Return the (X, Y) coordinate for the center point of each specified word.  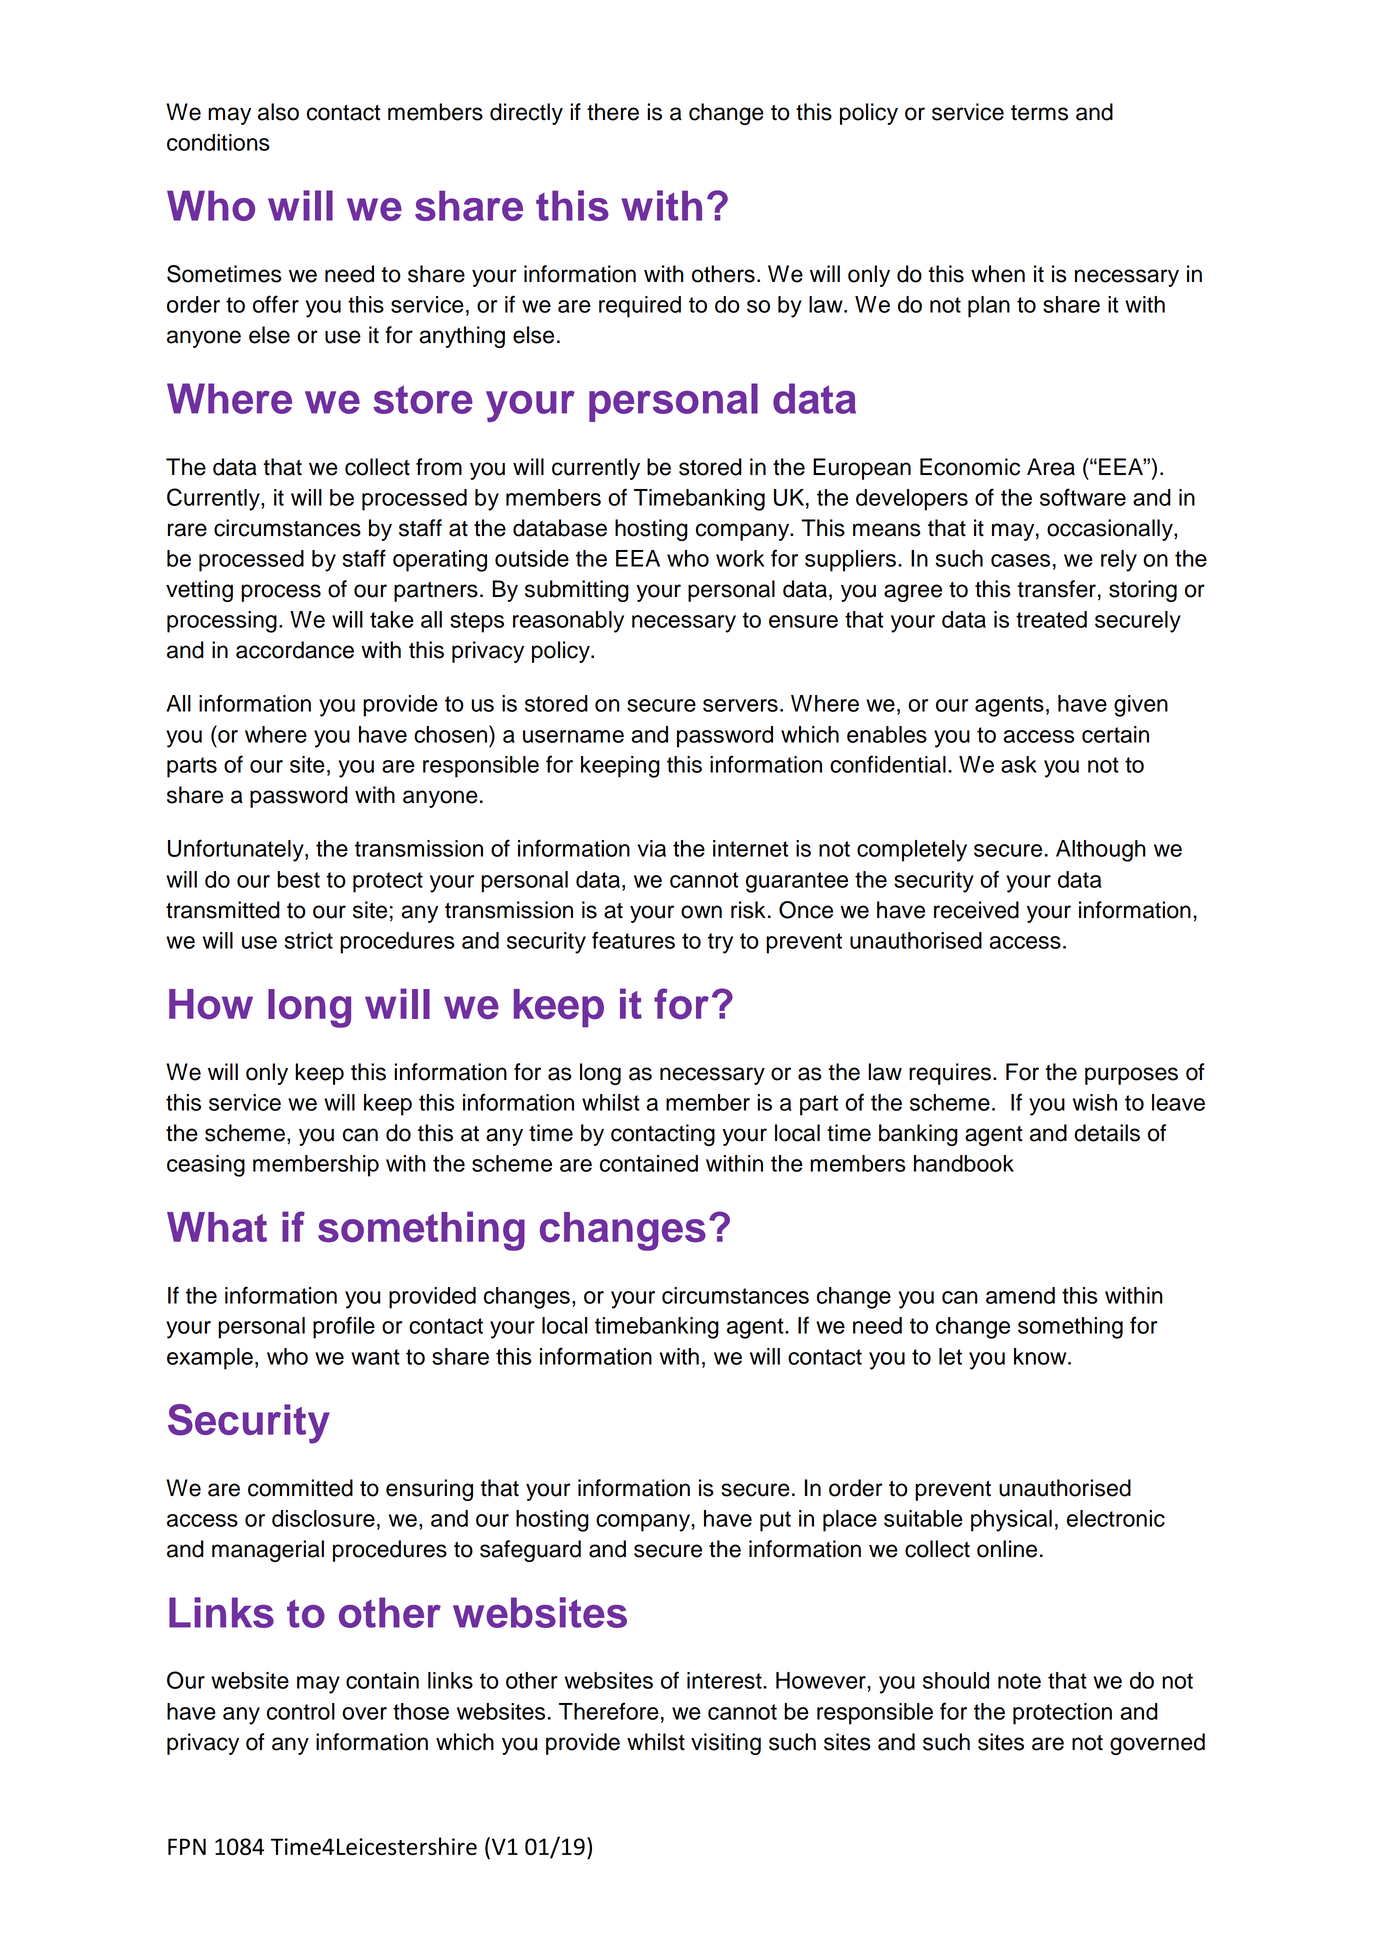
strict (309, 940)
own (701, 912)
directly (526, 114)
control (301, 1711)
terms (1039, 113)
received (976, 910)
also (278, 112)
